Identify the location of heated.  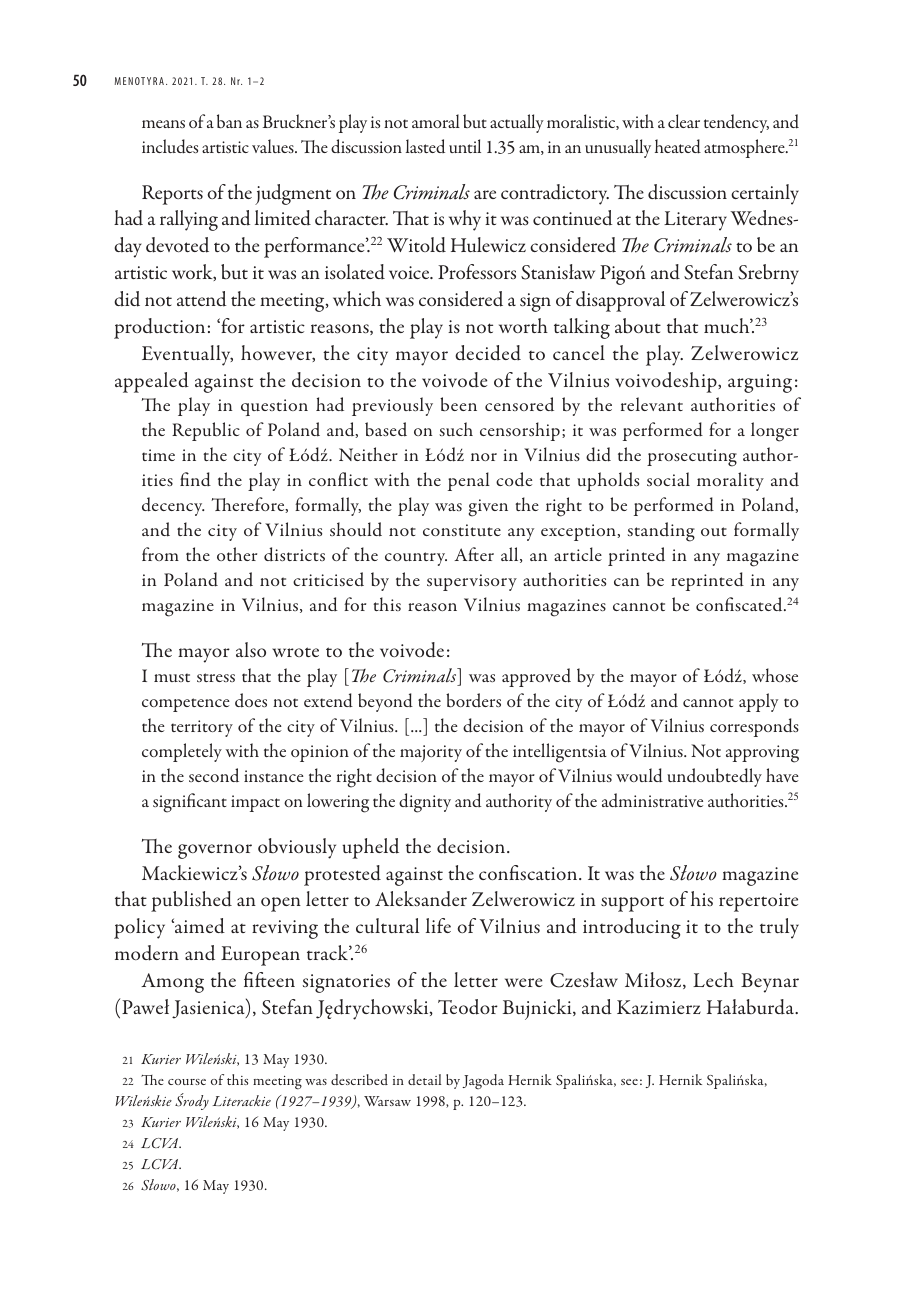
(678, 146).
